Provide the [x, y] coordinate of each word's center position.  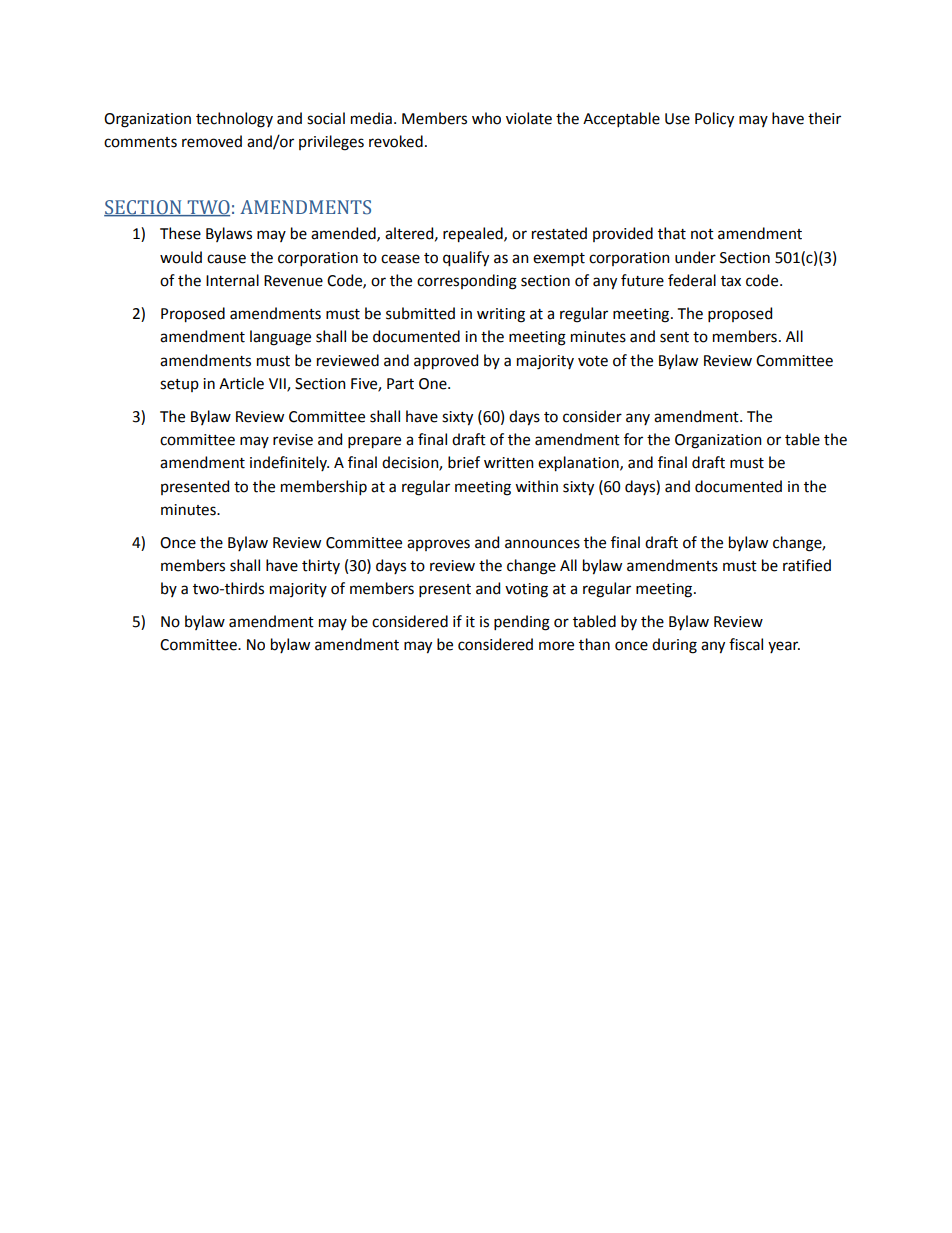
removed [212, 141]
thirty [321, 566]
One [434, 384]
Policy [714, 120]
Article [241, 383]
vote [593, 361]
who [486, 118]
